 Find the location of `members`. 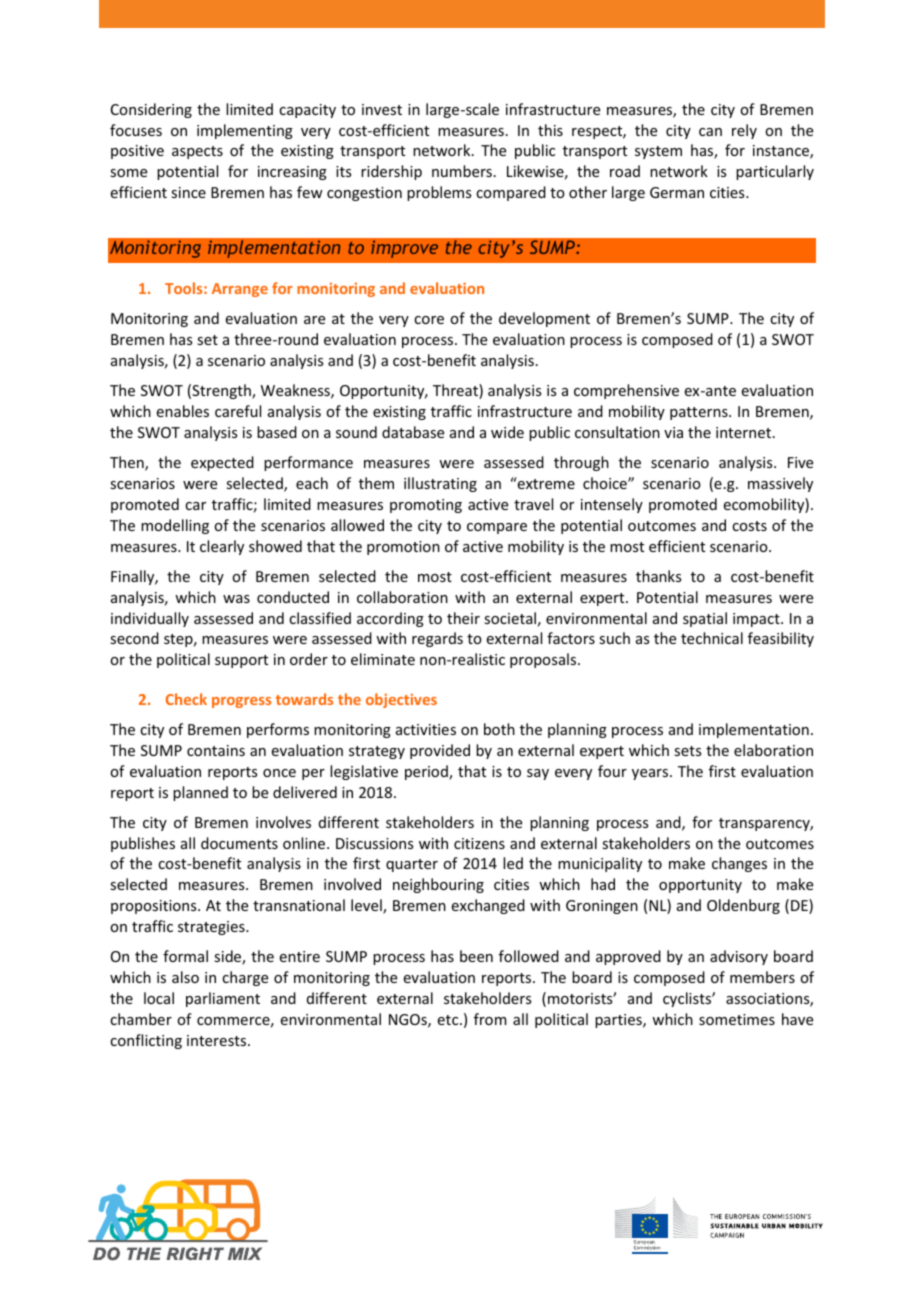

members is located at coordinates (762, 977).
